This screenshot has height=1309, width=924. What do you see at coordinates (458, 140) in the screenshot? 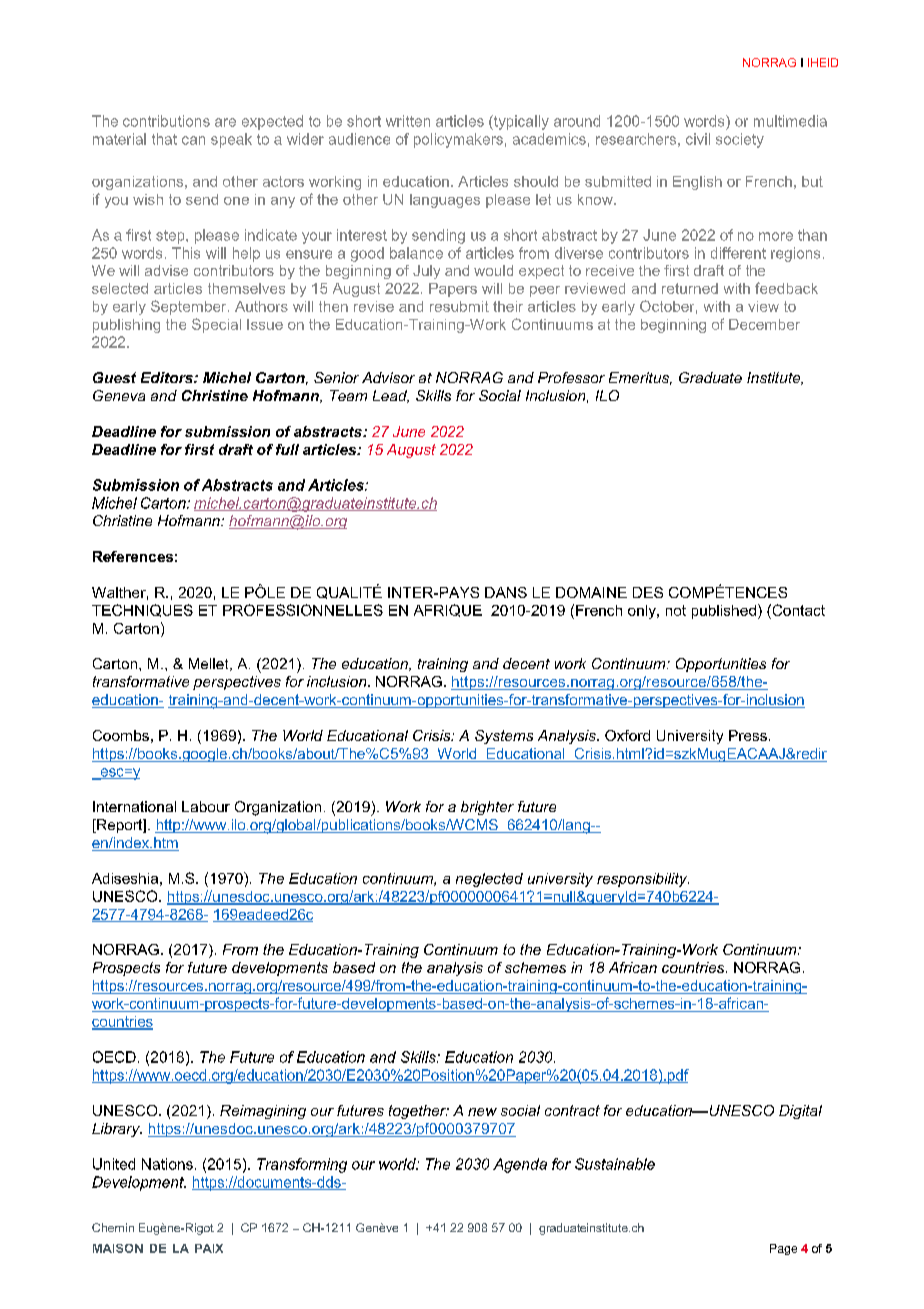
I see `policymakers` at bounding box center [458, 140].
